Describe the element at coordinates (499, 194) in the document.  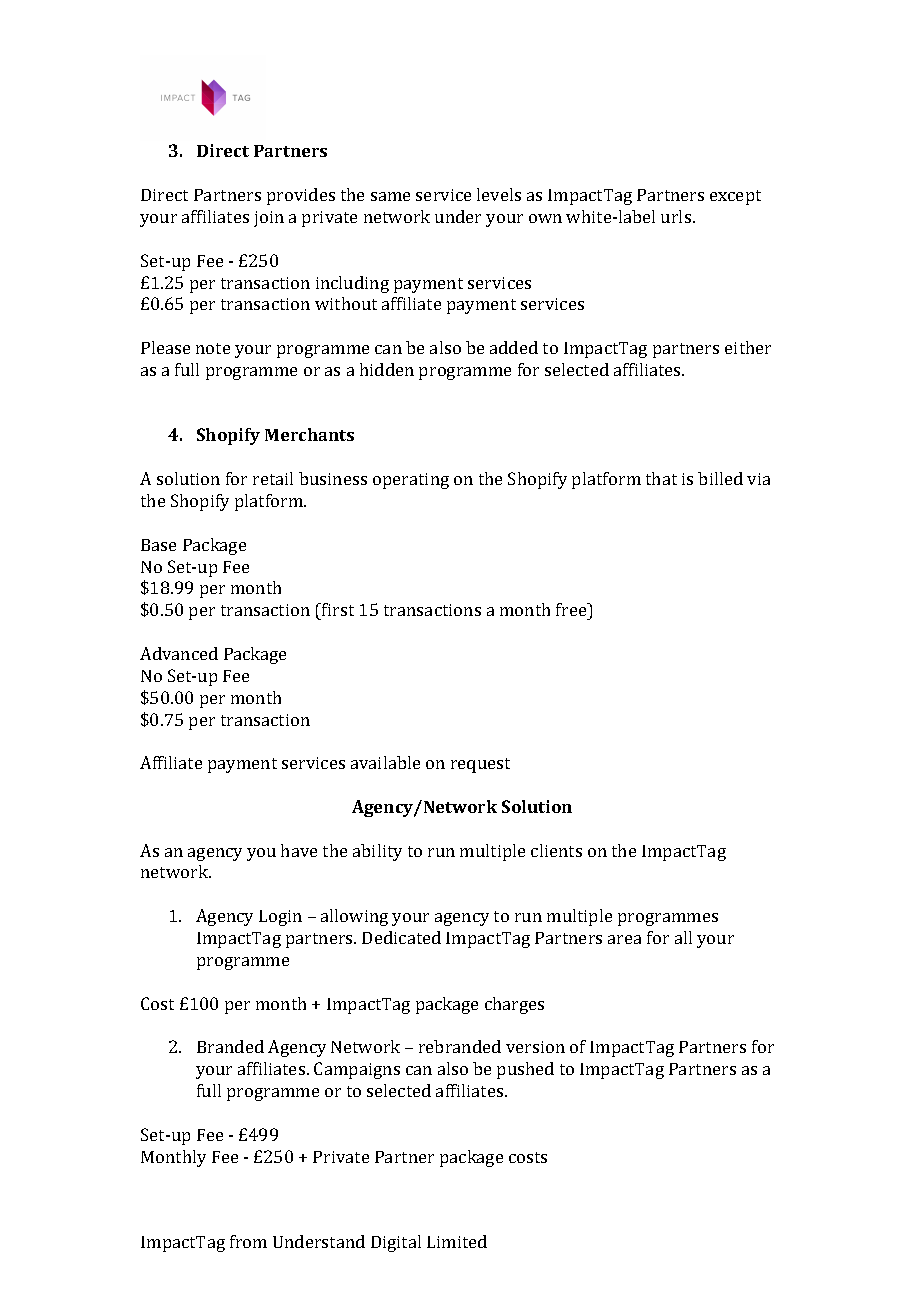
I see `levels` at that location.
